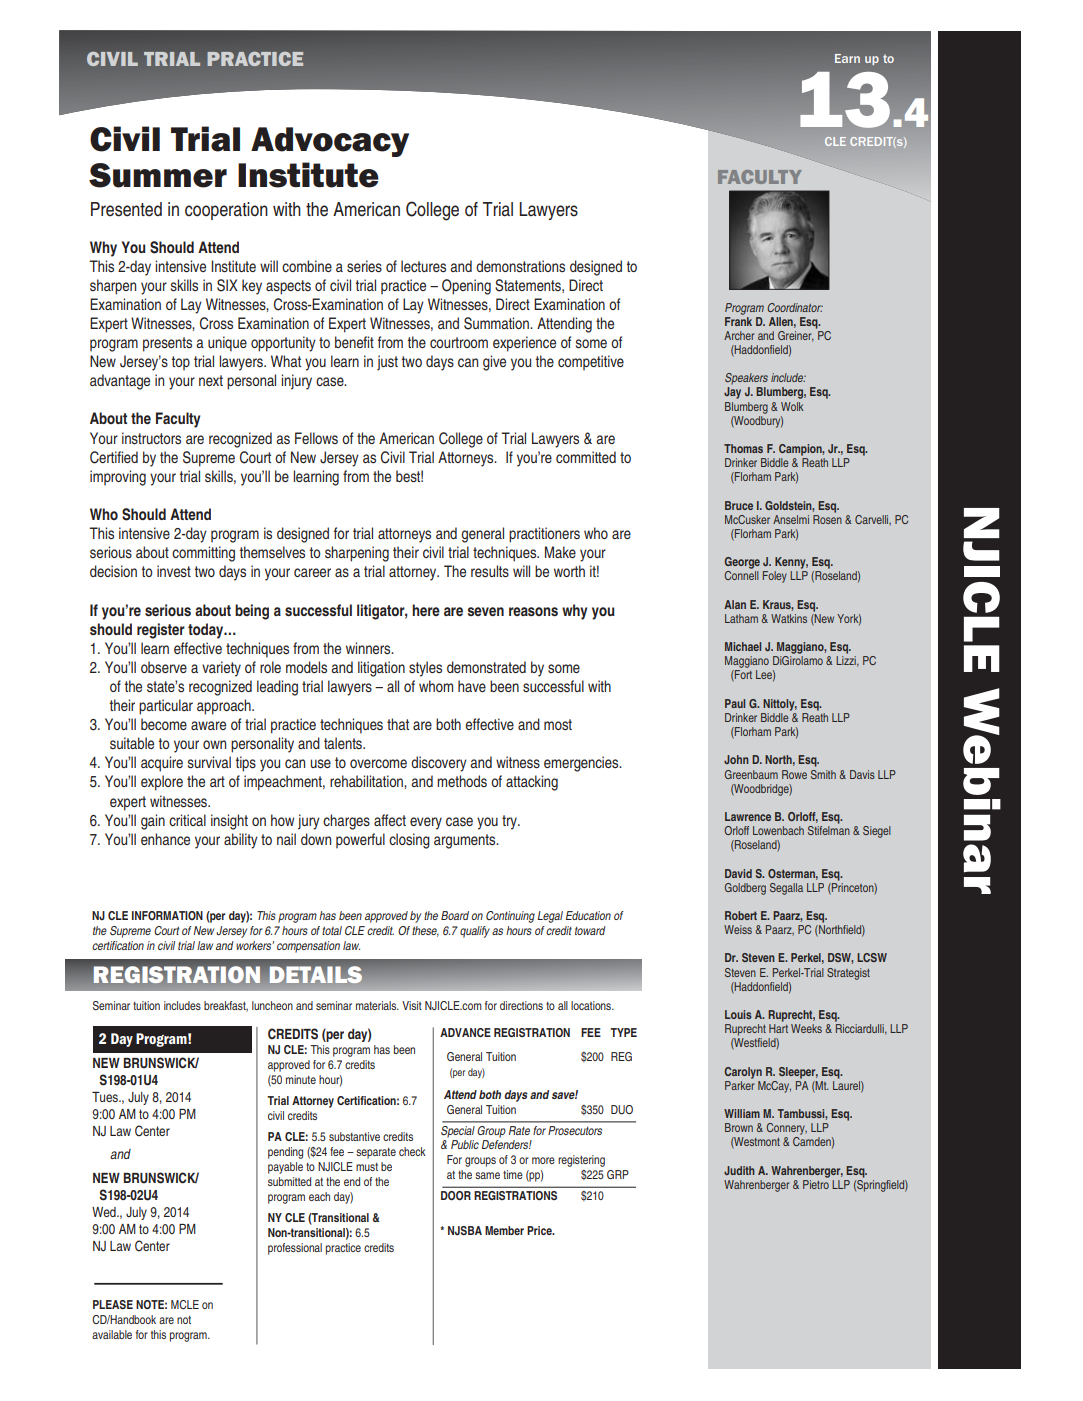 Image resolution: width=1083 pixels, height=1401 pixels. Describe the element at coordinates (520, 266) in the screenshot. I see `demonstrations` at that location.
